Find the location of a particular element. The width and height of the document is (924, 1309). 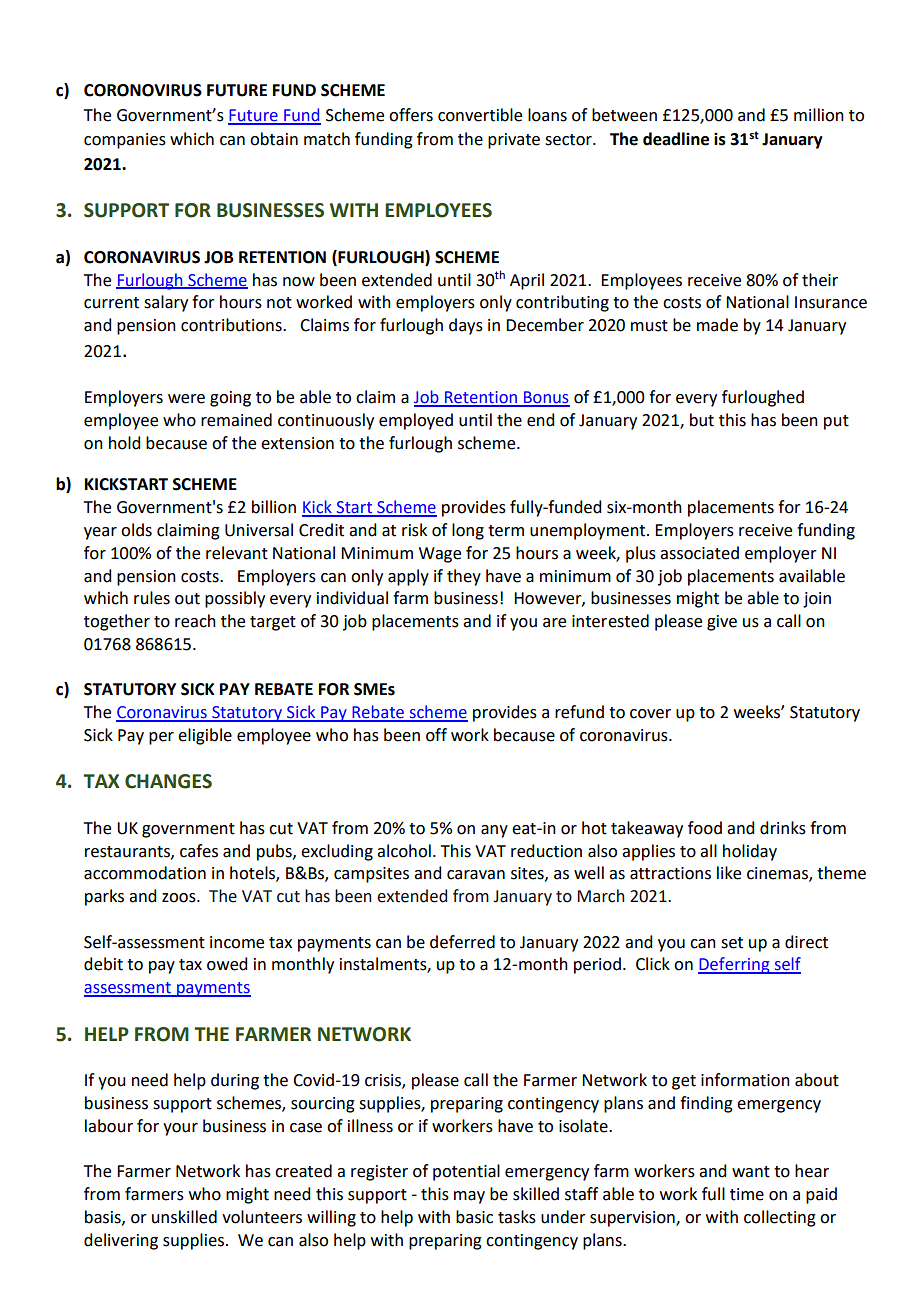

owed is located at coordinates (227, 964).
